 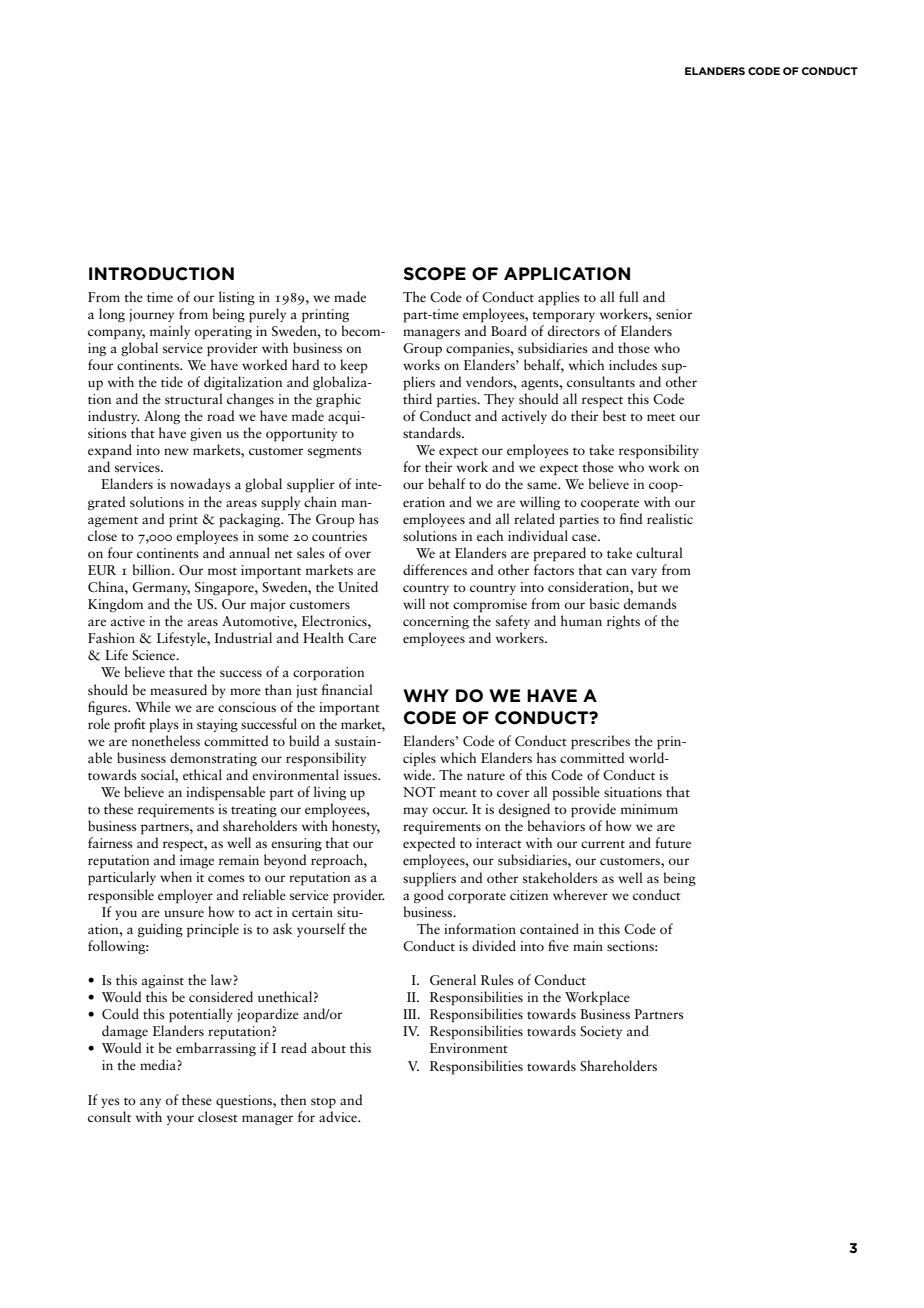 I want to click on billion, so click(x=153, y=569).
